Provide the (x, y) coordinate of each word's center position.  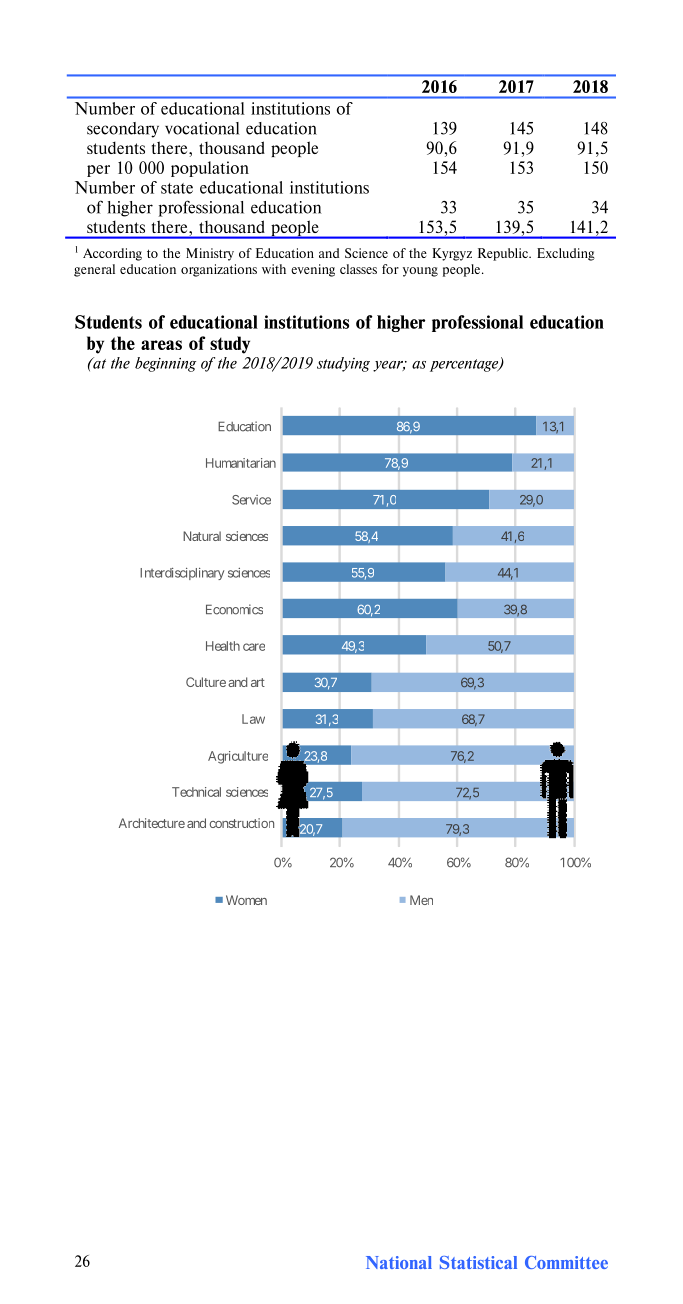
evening (313, 270)
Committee (566, 1262)
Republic (504, 254)
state (177, 188)
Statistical (478, 1262)
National (399, 1262)
